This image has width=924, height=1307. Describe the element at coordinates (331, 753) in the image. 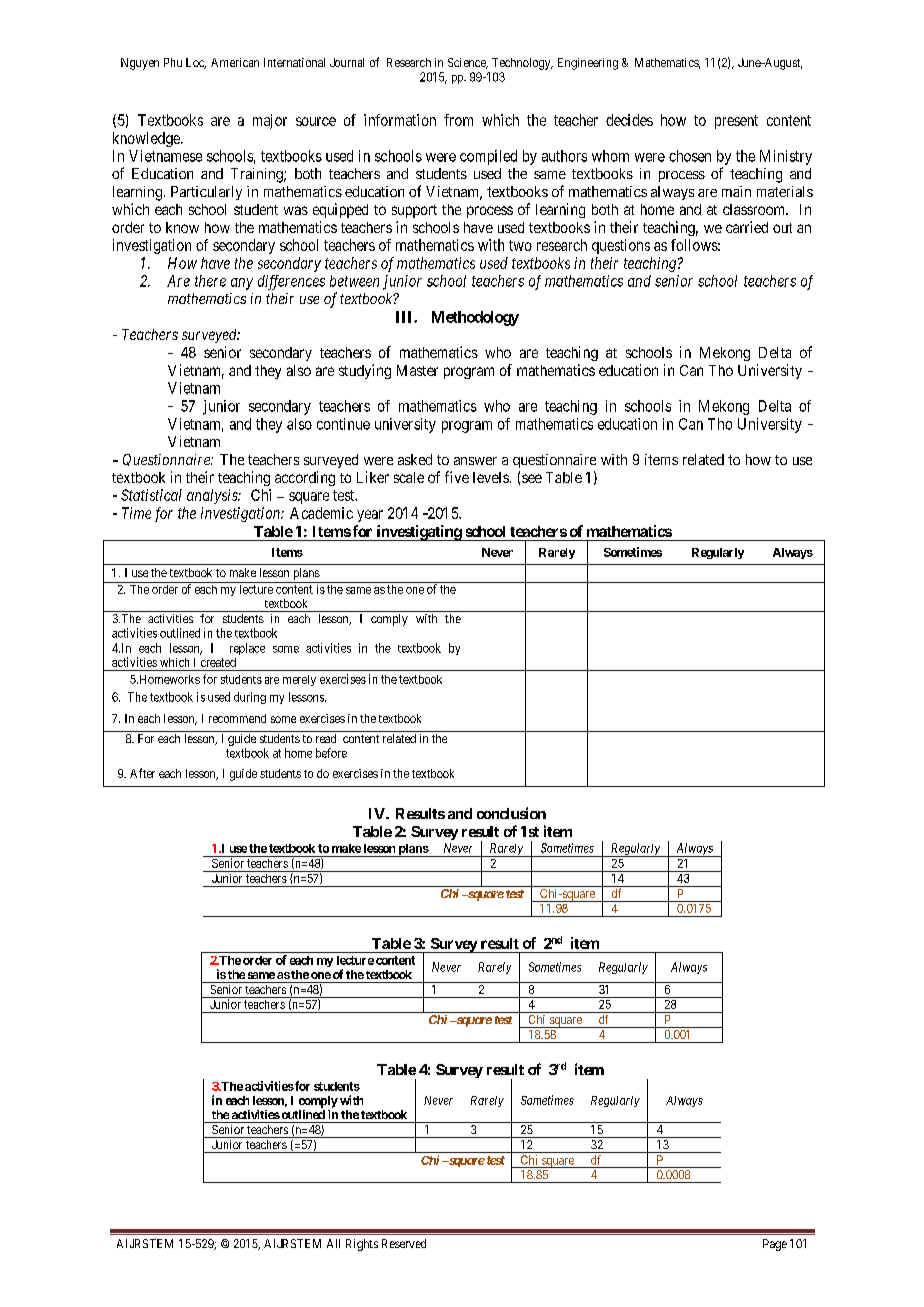

I see `before` at that location.
